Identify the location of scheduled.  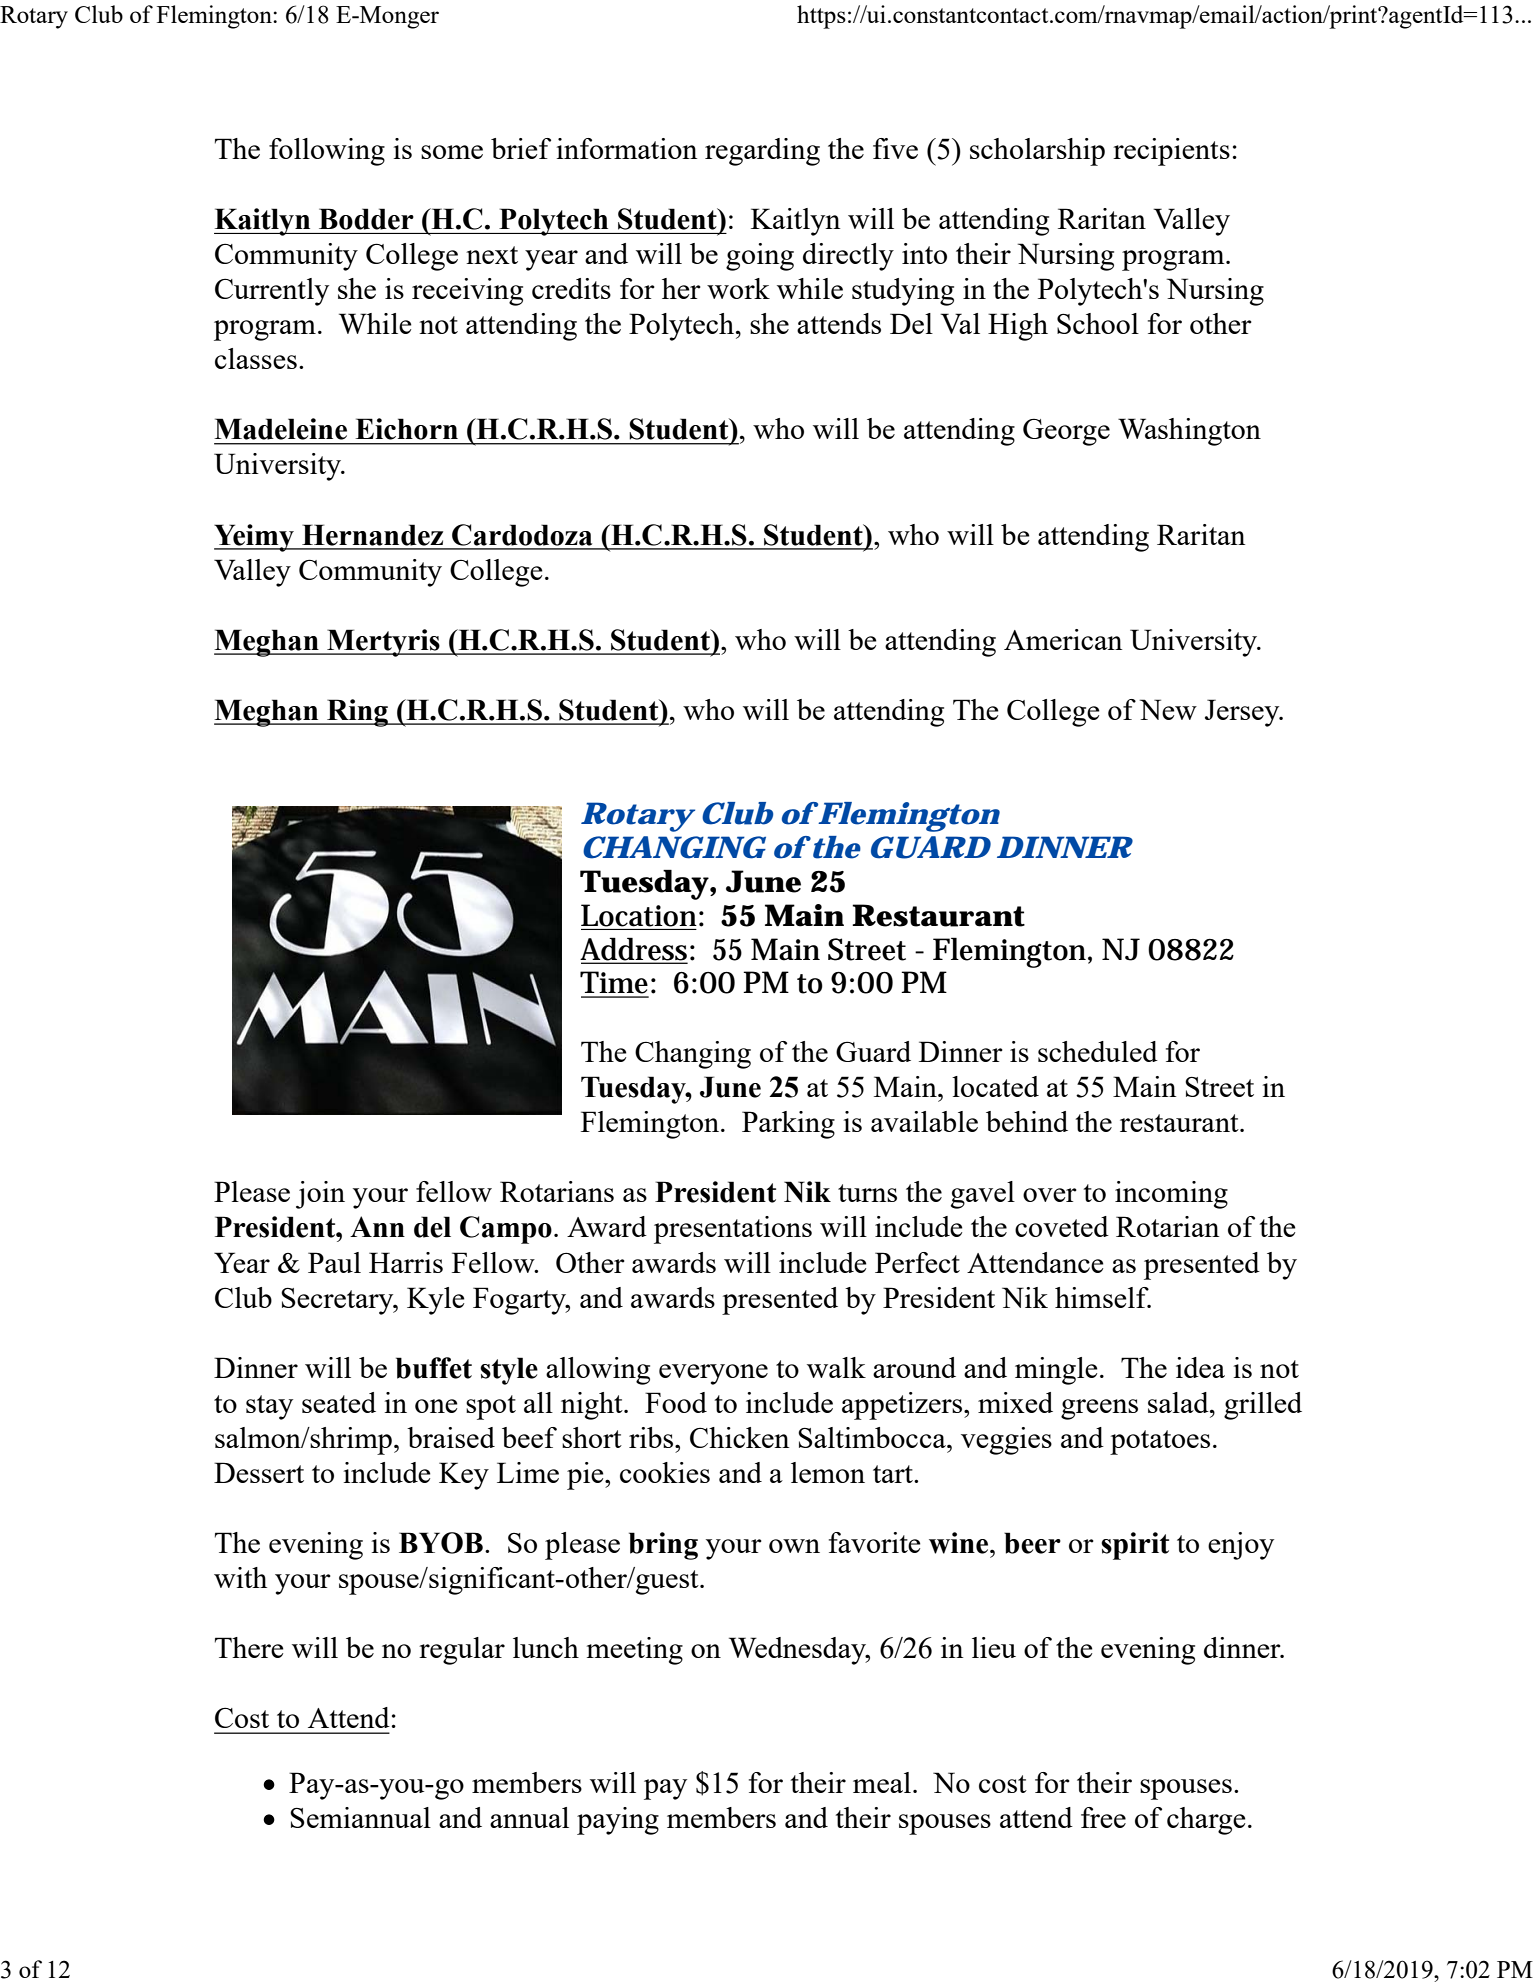
(1098, 1051).
